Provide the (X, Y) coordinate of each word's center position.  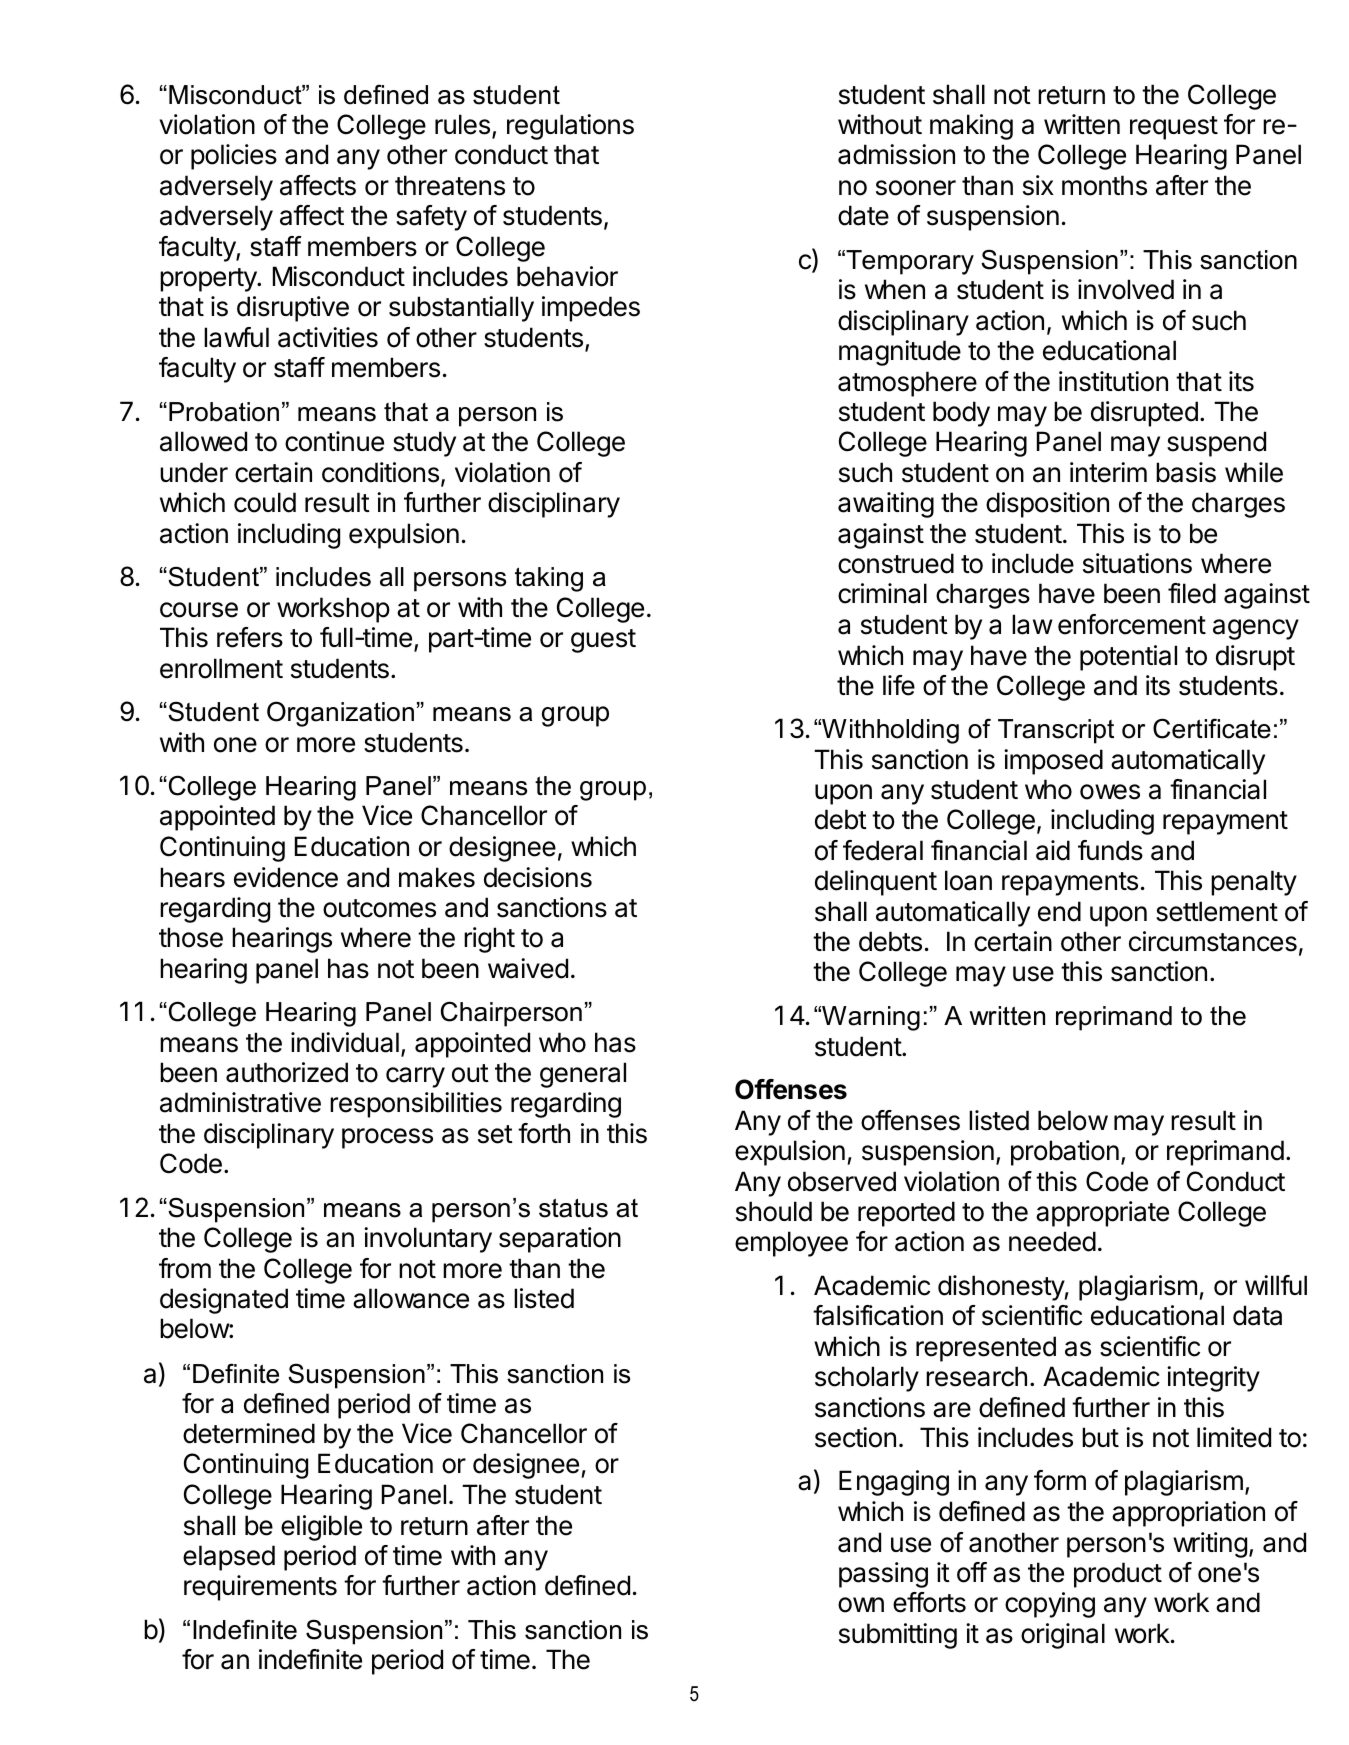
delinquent (876, 883)
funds (1110, 850)
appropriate (1102, 1214)
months (1104, 185)
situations (1137, 563)
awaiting (886, 505)
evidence (286, 877)
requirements (260, 1588)
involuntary (428, 1240)
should (774, 1211)
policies (234, 157)
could (265, 502)
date (863, 215)
